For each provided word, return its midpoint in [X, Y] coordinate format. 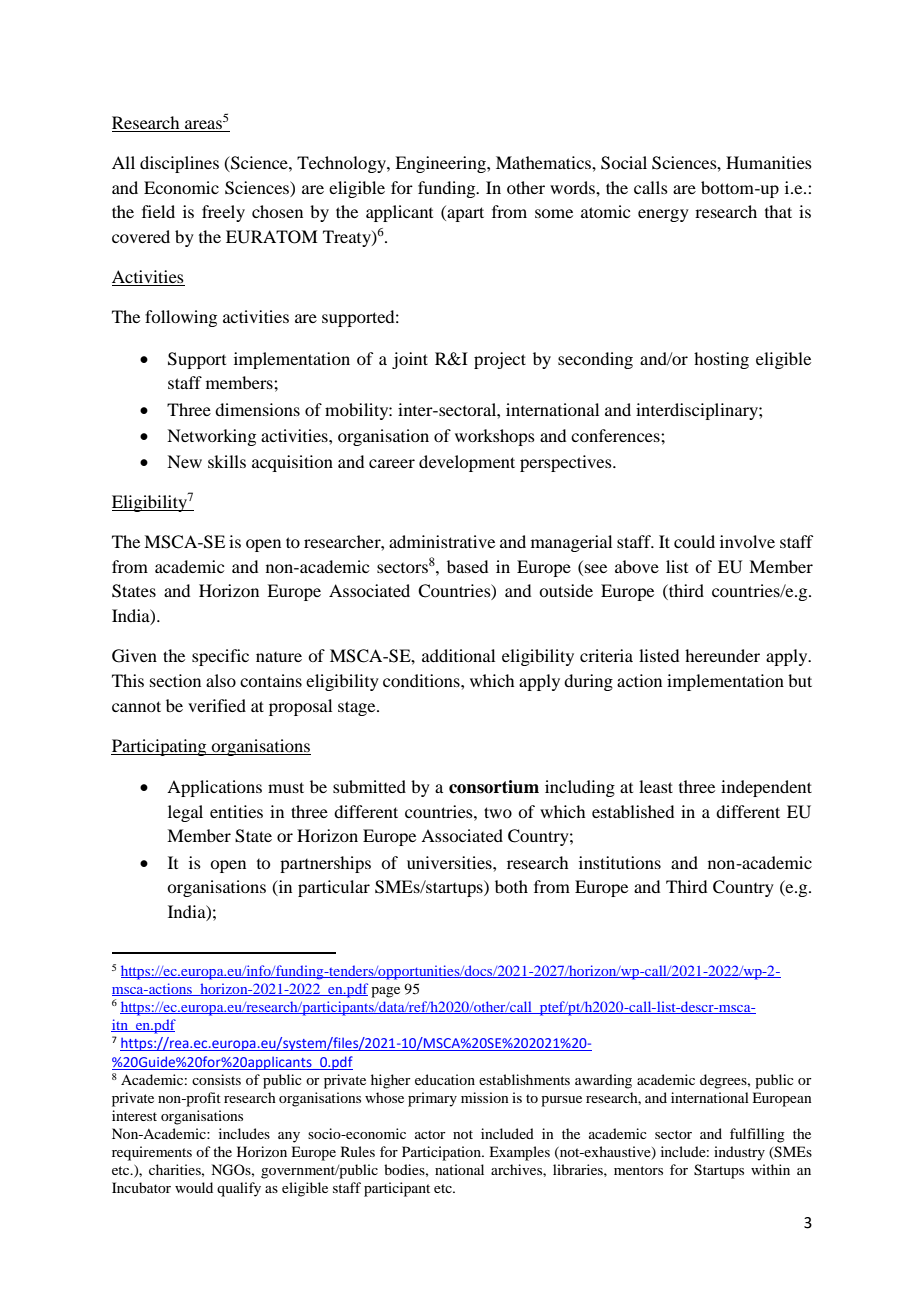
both [511, 886]
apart [464, 213]
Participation [442, 1153]
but [800, 680]
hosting [721, 360]
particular [334, 888]
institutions [620, 862]
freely [223, 213]
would [194, 1187]
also [221, 680]
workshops [495, 437]
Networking [211, 437]
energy [663, 215]
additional [458, 655]
